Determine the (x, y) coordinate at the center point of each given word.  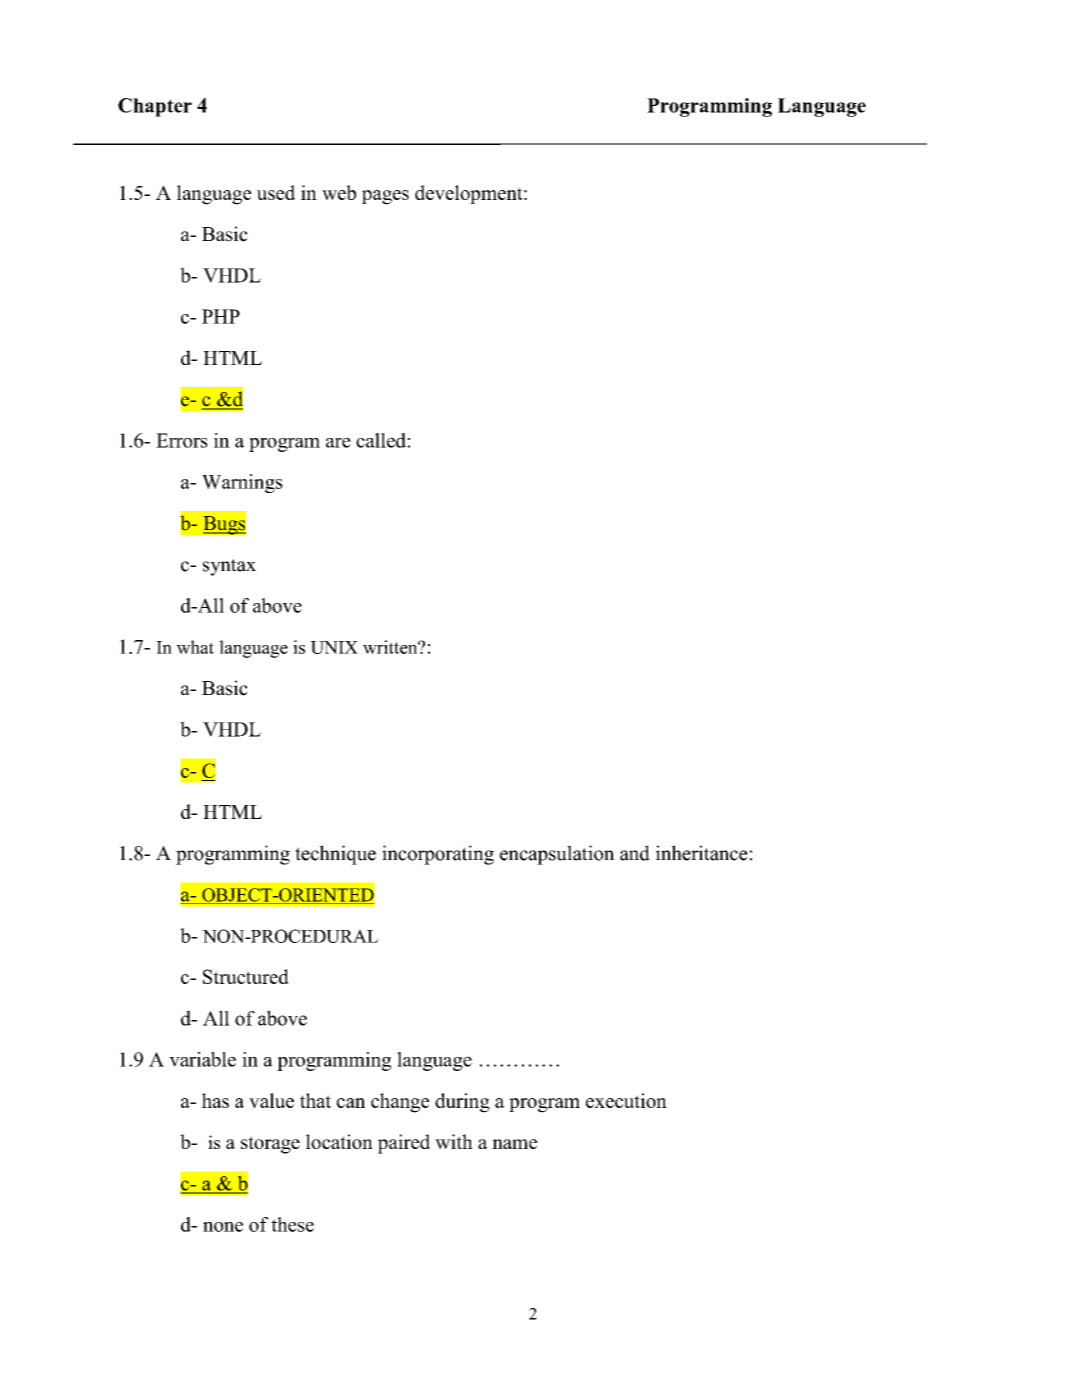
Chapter (155, 107)
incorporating (438, 855)
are (338, 442)
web (339, 192)
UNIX (334, 647)
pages (385, 197)
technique (335, 855)
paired (404, 1144)
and (635, 853)
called (381, 440)
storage (270, 1145)
